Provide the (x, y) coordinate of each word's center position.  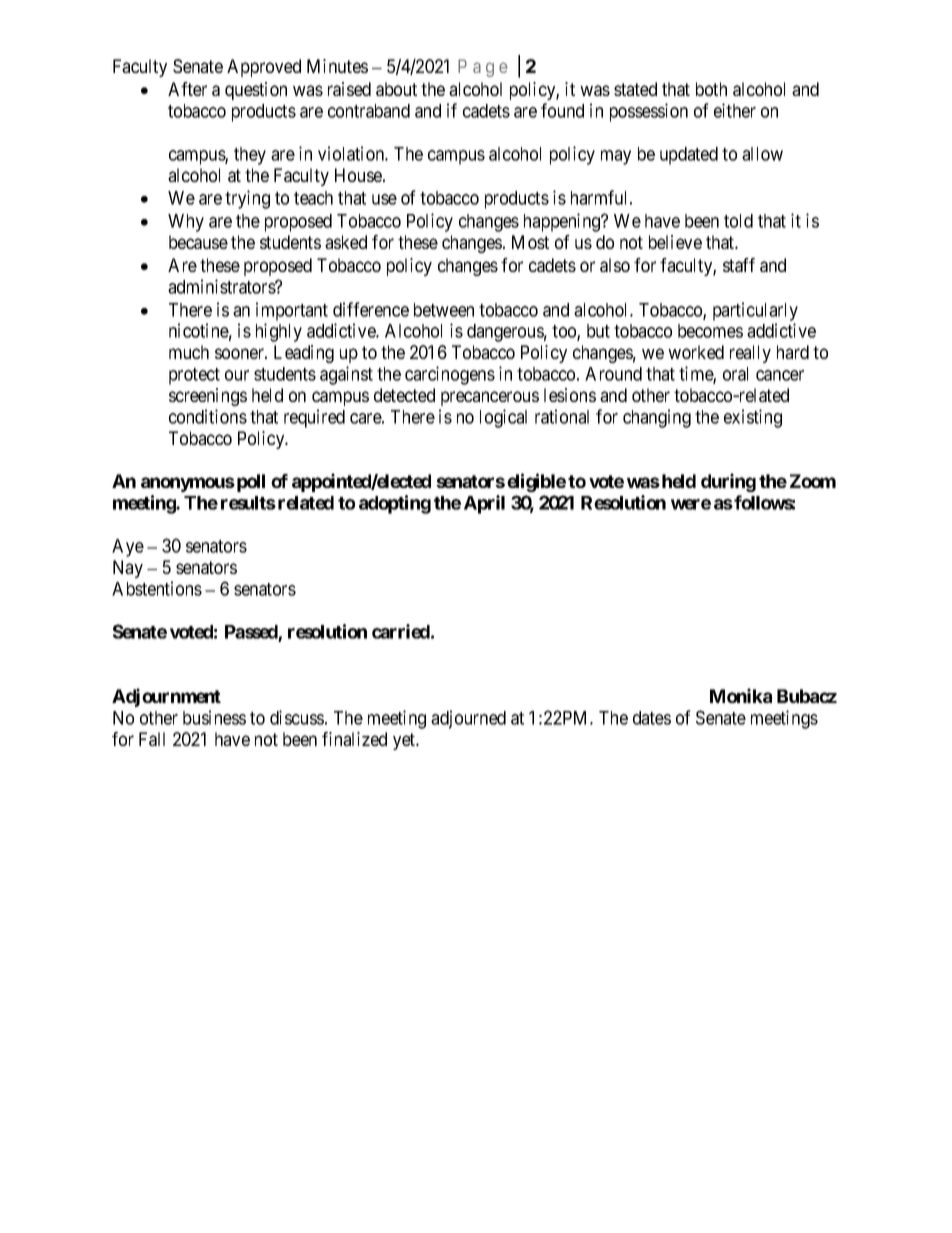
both (711, 89)
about (396, 89)
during (728, 482)
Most (530, 242)
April (484, 504)
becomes (710, 331)
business (214, 717)
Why (186, 223)
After (187, 89)
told (738, 221)
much (189, 352)
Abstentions (157, 588)
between (444, 310)
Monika (741, 695)
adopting (395, 504)
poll (249, 483)
